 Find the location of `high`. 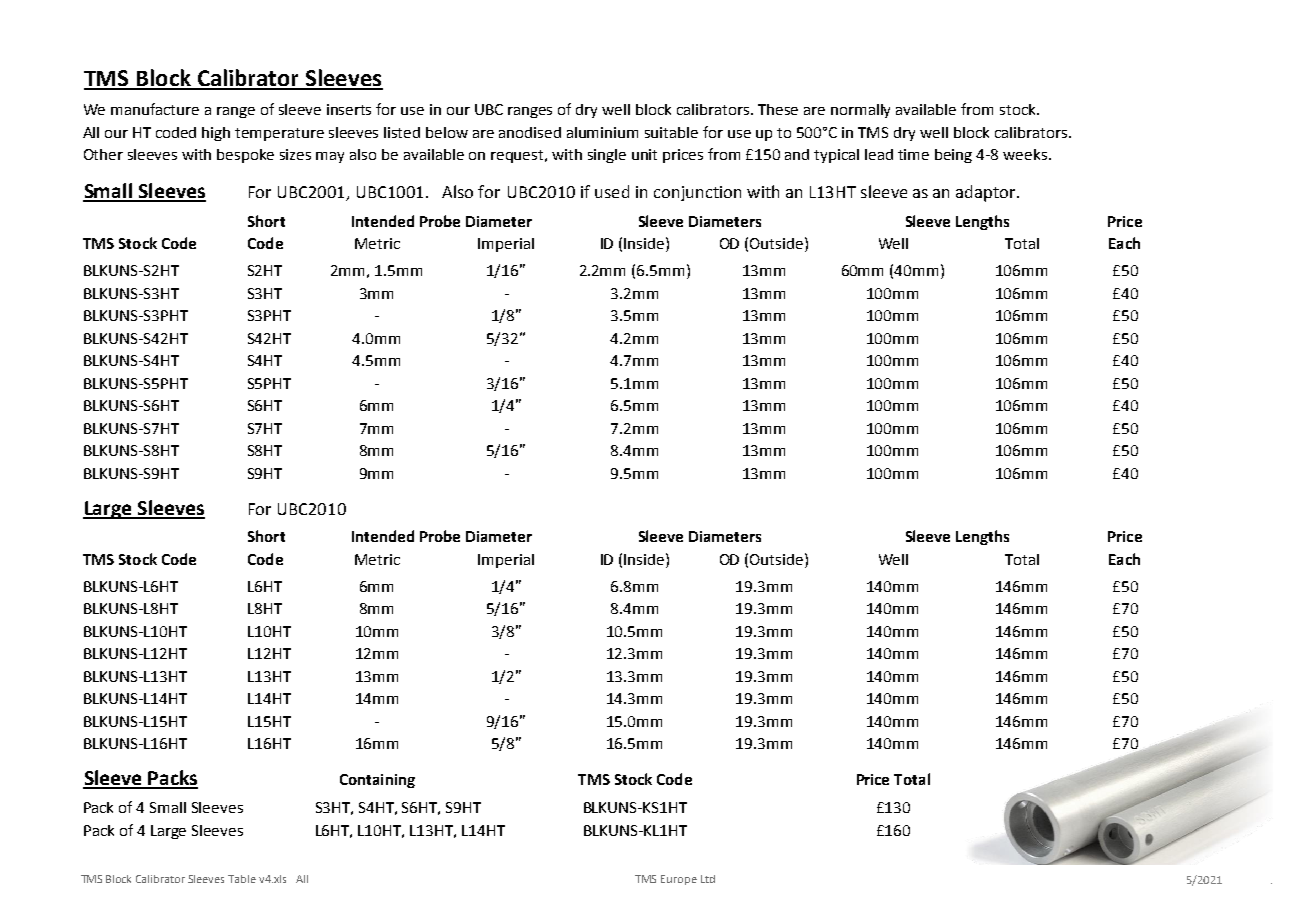

high is located at coordinates (216, 134).
